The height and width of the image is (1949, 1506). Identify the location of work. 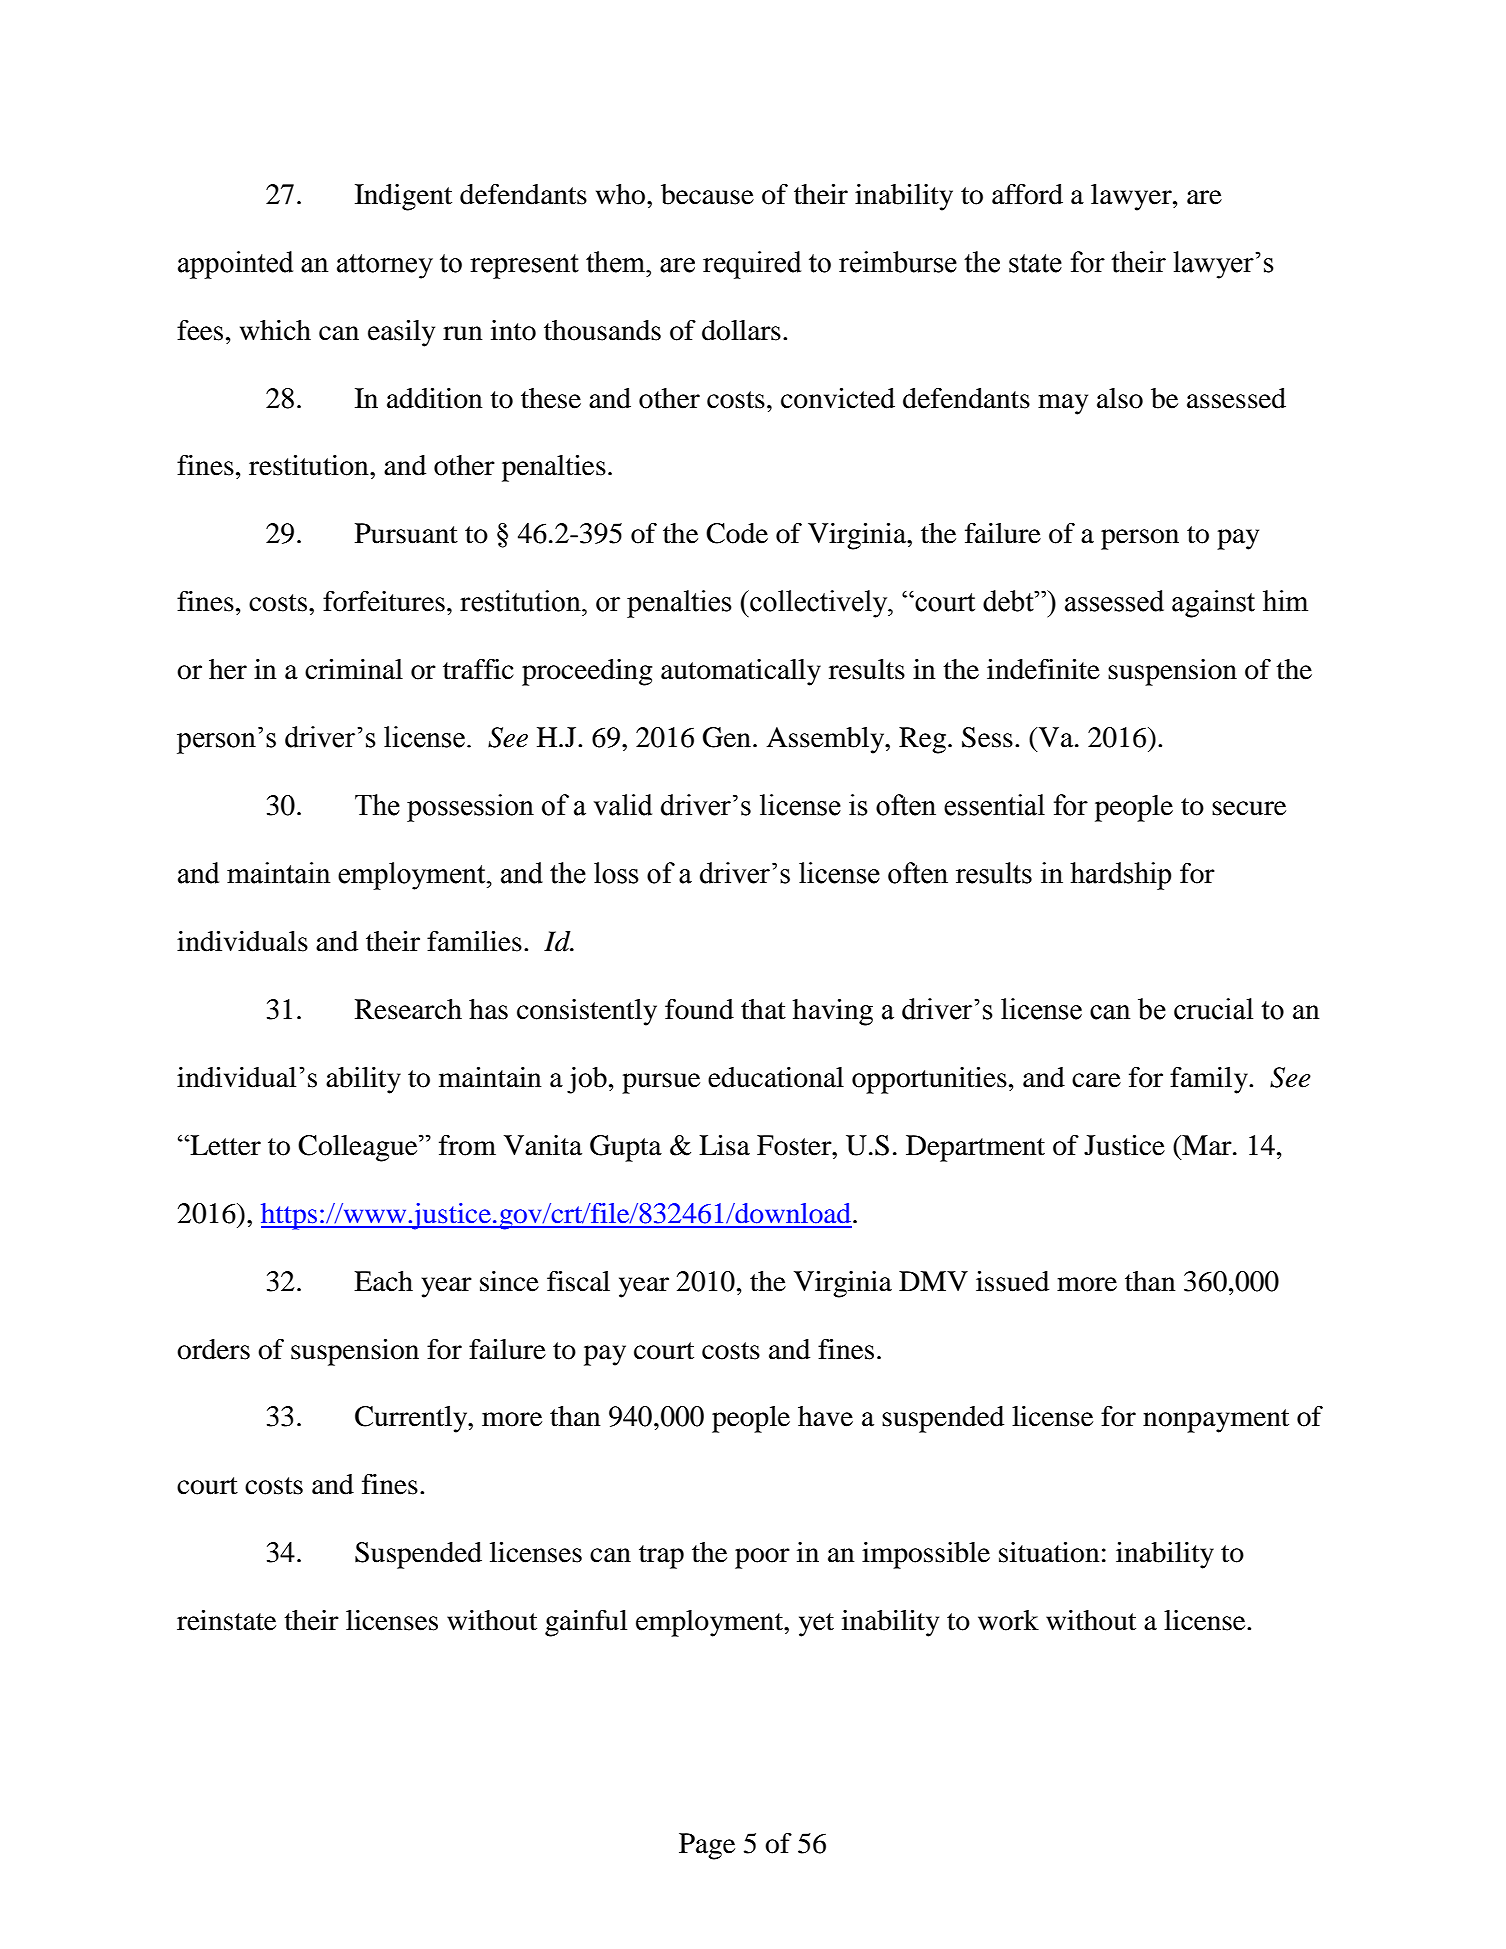
(1008, 1620).
